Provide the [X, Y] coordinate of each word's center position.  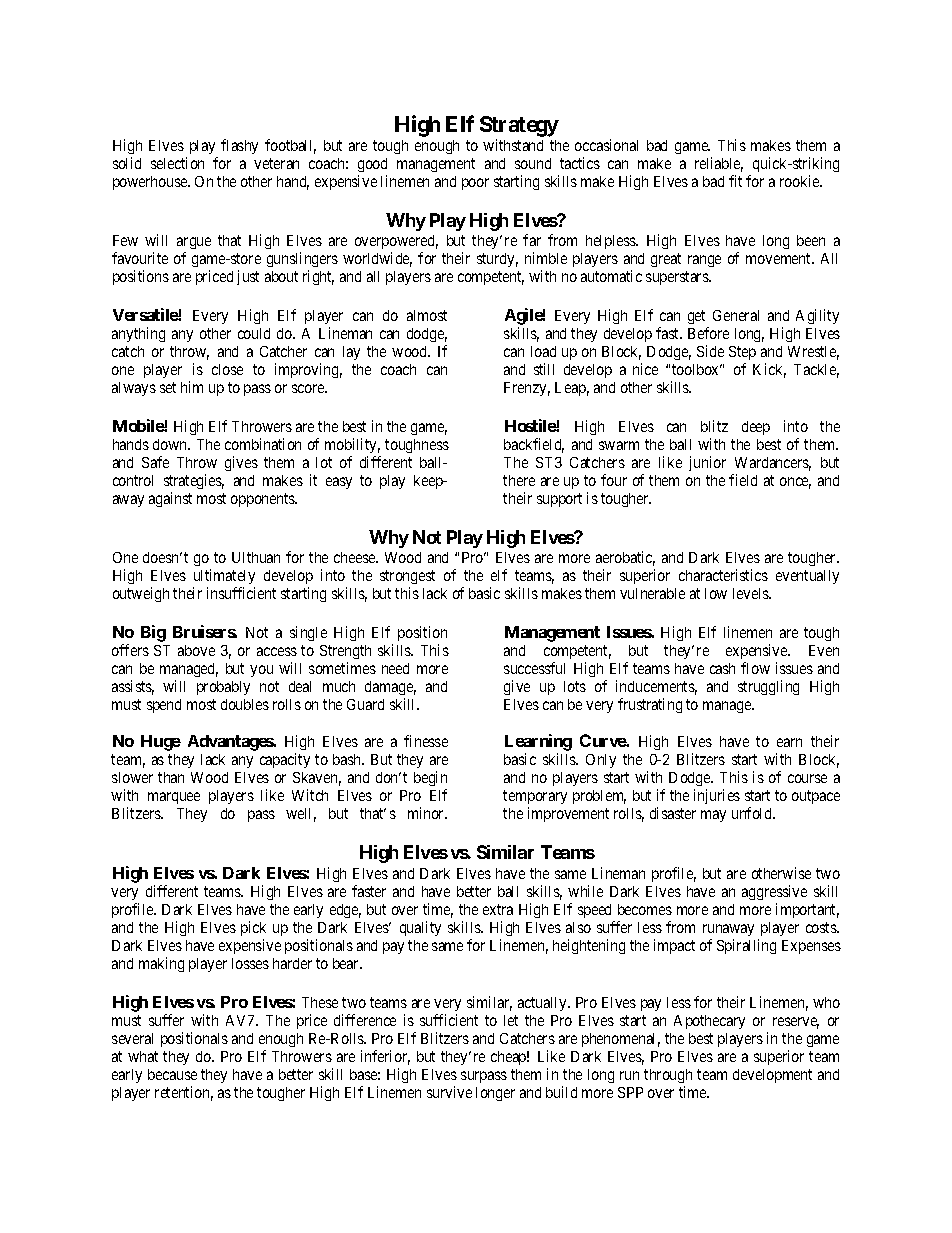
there [519, 480]
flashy [239, 146]
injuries [717, 796]
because [172, 1074]
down [171, 444]
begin [430, 778]
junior [707, 463]
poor [475, 184]
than [171, 777]
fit [735, 181]
